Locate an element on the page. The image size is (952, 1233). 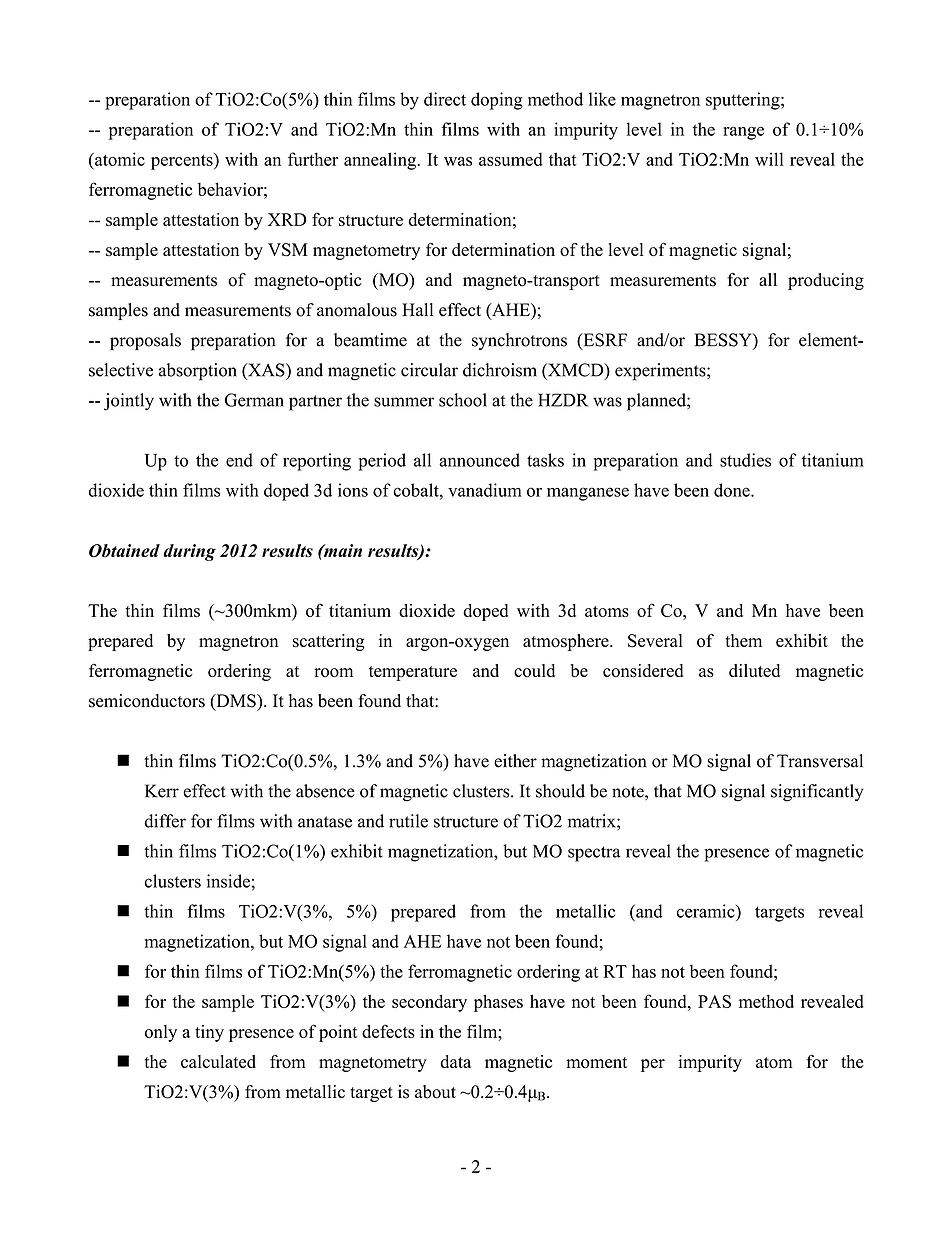
rutile is located at coordinates (408, 821).
